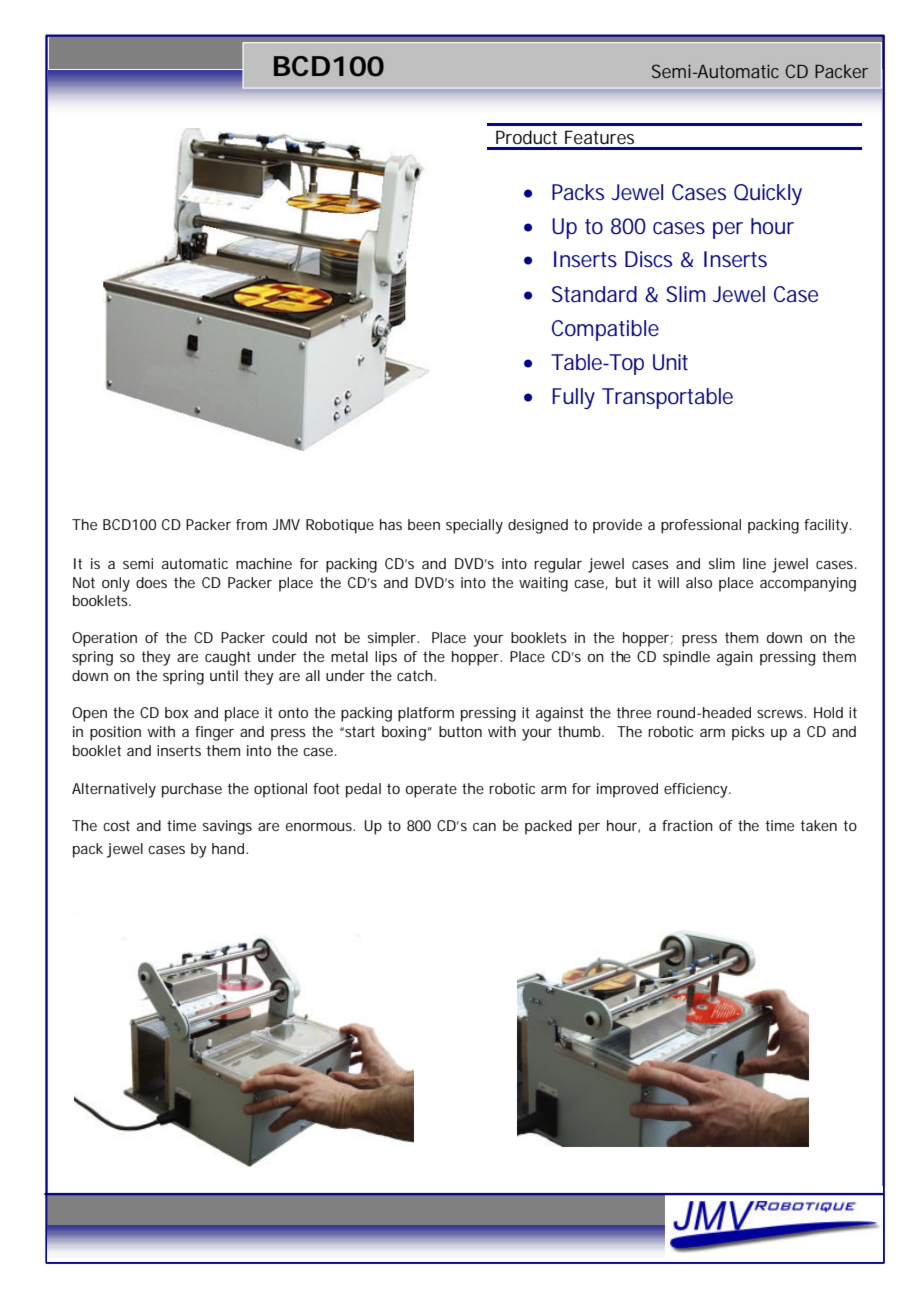 The width and height of the screenshot is (924, 1307). Describe the element at coordinates (594, 294) in the screenshot. I see `Standard` at that location.
